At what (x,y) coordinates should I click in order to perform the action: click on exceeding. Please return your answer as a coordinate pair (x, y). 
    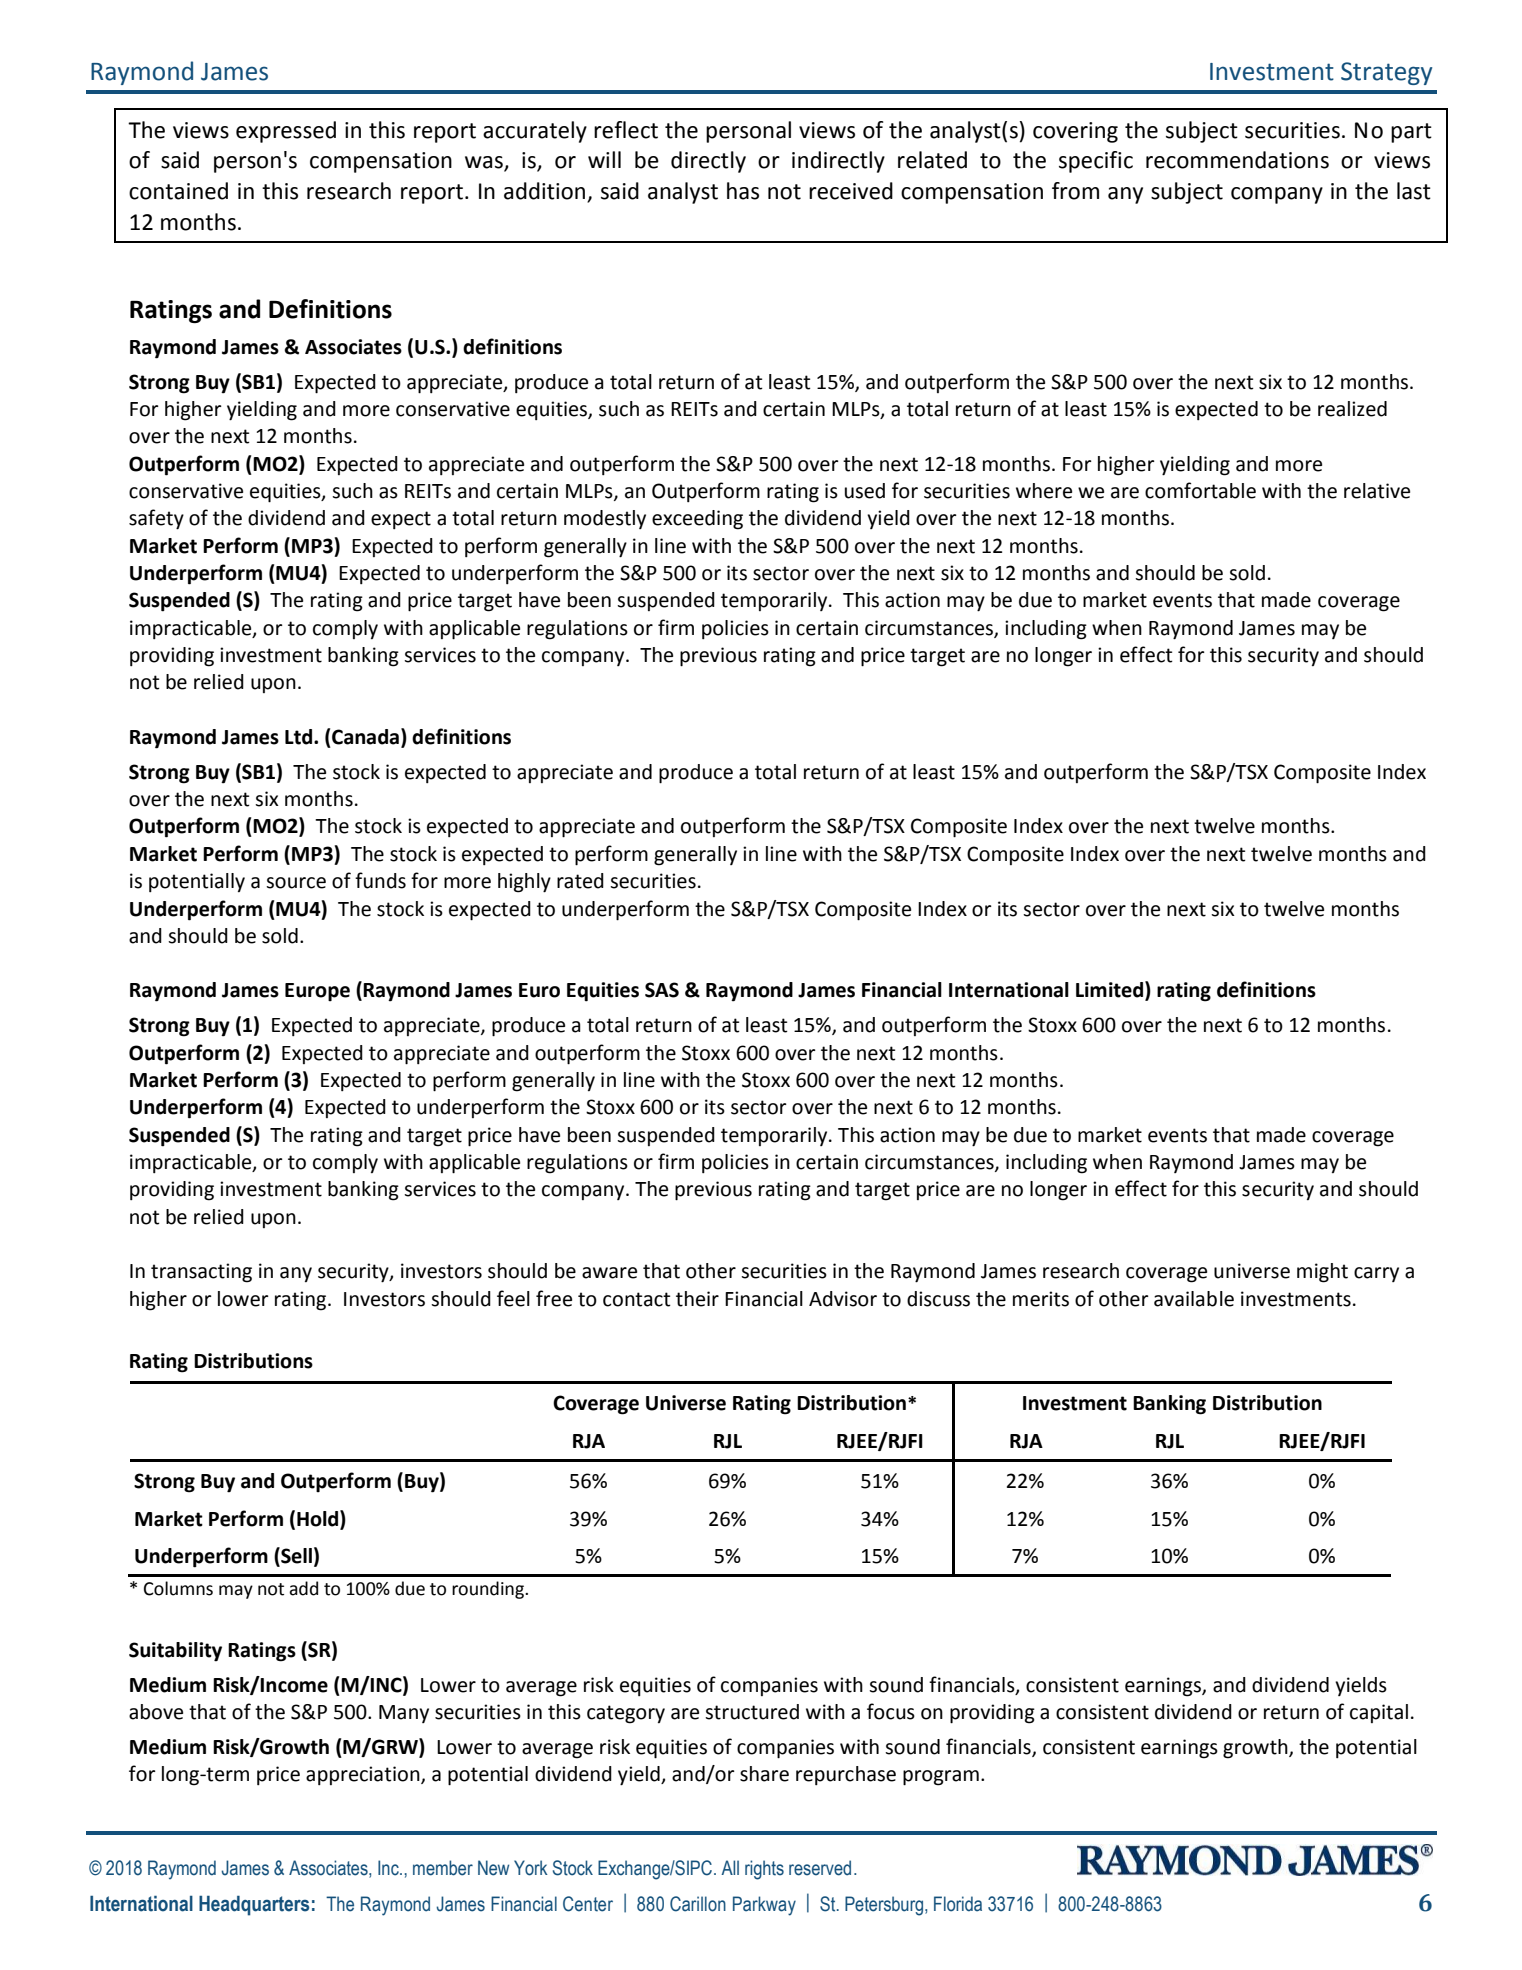
    Looking at the image, I should click on (697, 520).
